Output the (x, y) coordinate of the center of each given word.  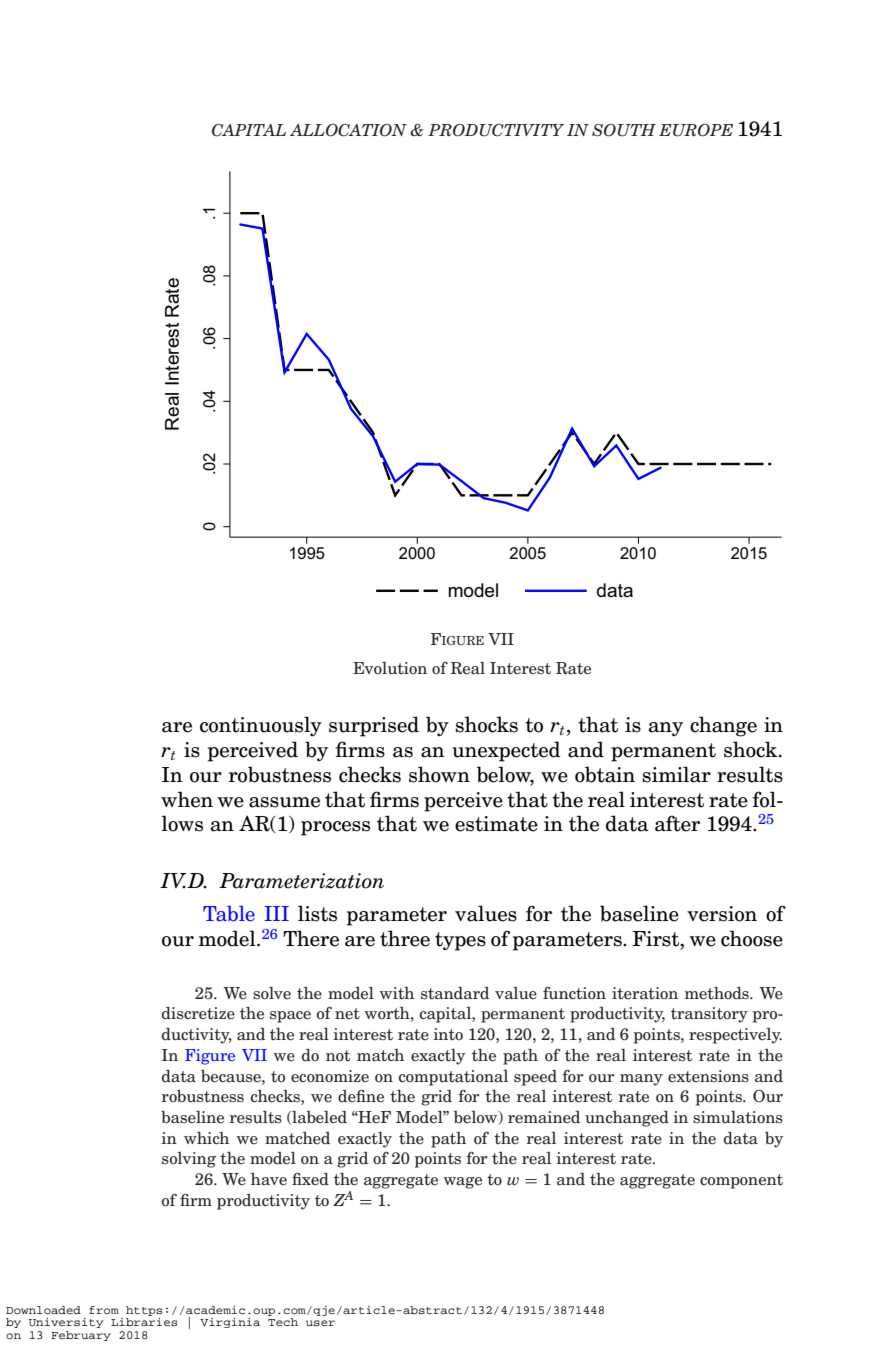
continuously (261, 726)
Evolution (390, 668)
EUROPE (696, 130)
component (741, 1181)
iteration (645, 993)
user (320, 1323)
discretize (198, 1013)
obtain (605, 774)
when (187, 799)
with (396, 993)
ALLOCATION (348, 130)
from (104, 1310)
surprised (374, 726)
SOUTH (624, 130)
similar (677, 774)
